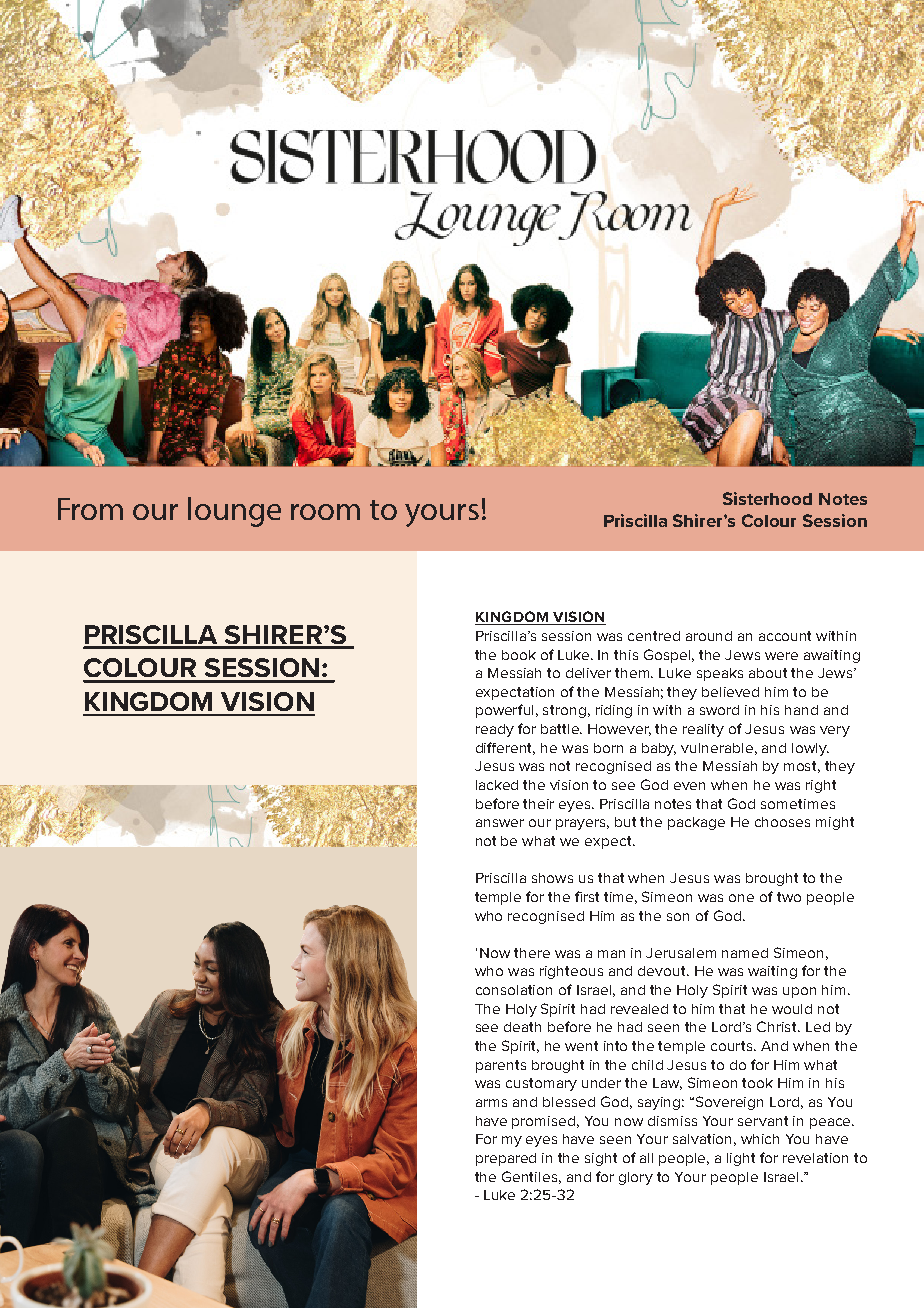 The image size is (924, 1308). Describe the element at coordinates (506, 1159) in the image. I see `prepared` at that location.
